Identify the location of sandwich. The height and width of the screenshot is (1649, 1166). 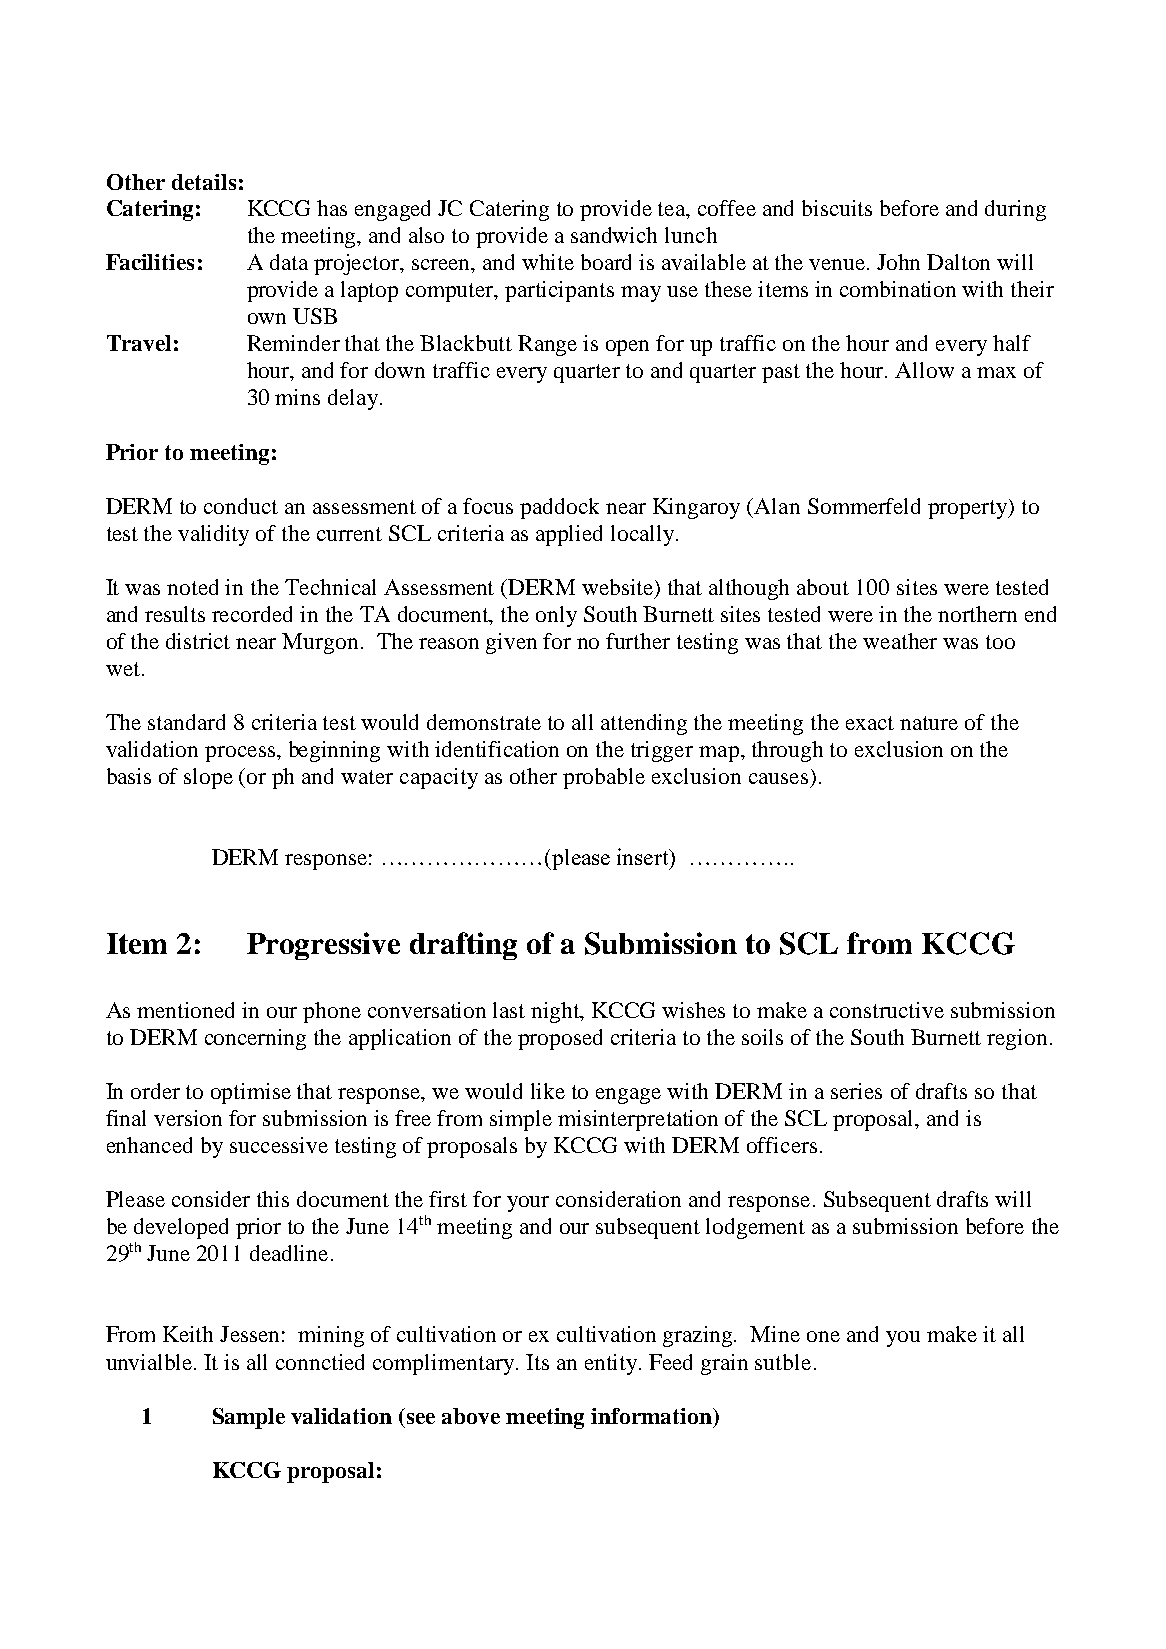
(614, 235).
